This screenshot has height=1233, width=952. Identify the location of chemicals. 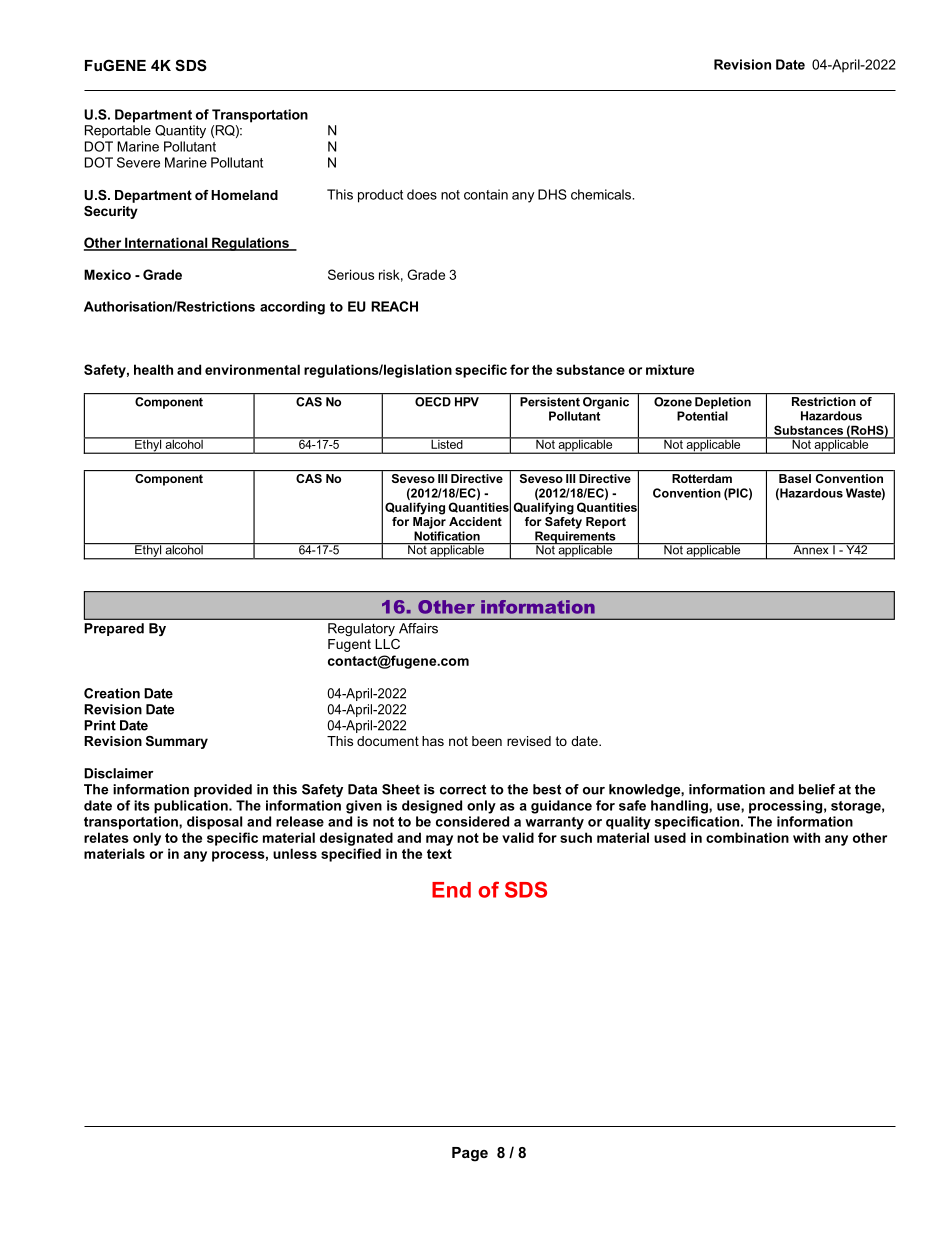
(602, 194).
